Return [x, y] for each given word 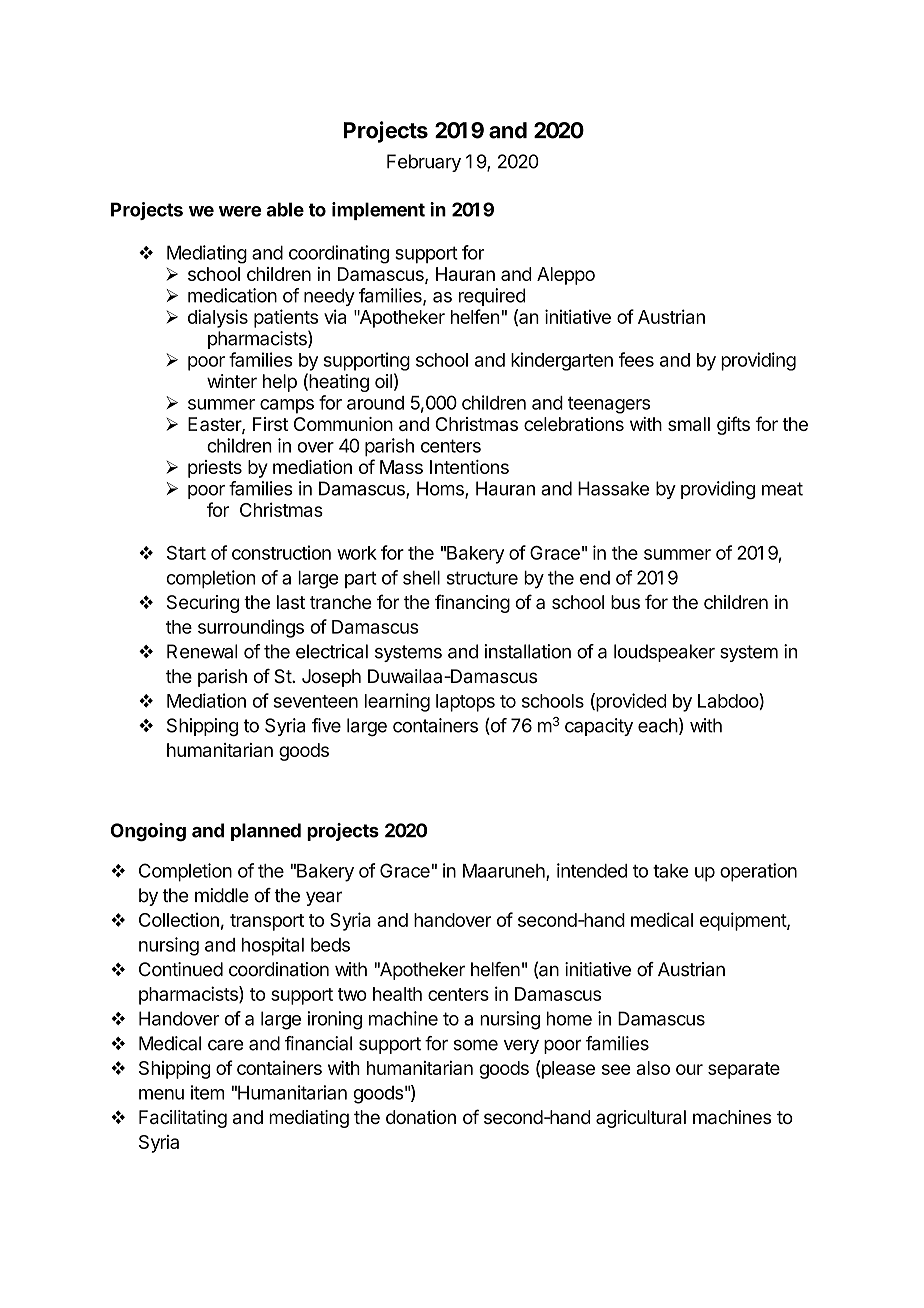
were [240, 211]
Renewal [202, 651]
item [208, 1092]
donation [421, 1117]
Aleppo [566, 276]
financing [472, 603]
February [424, 163]
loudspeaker [664, 653]
